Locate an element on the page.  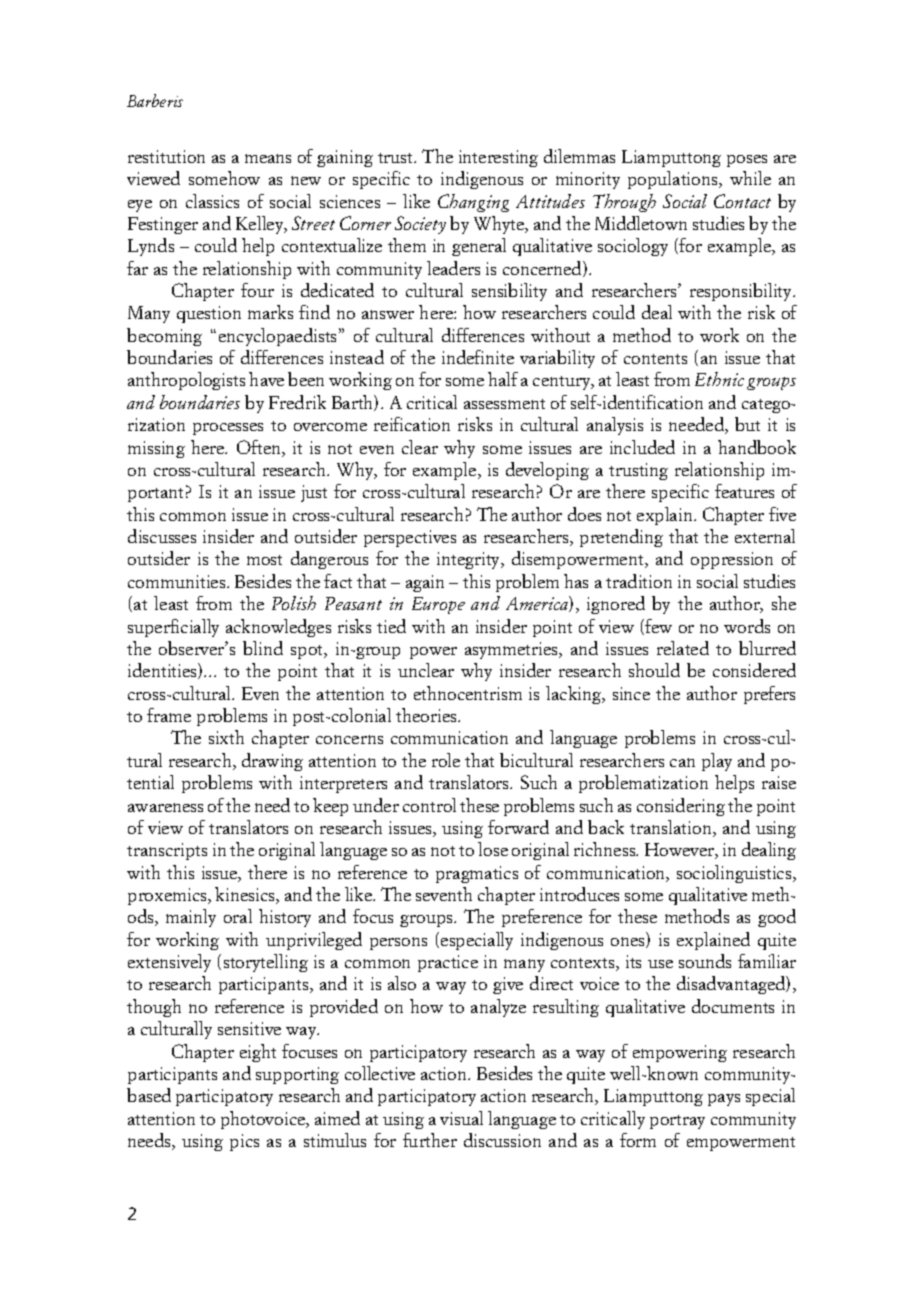
blind is located at coordinates (263, 648).
